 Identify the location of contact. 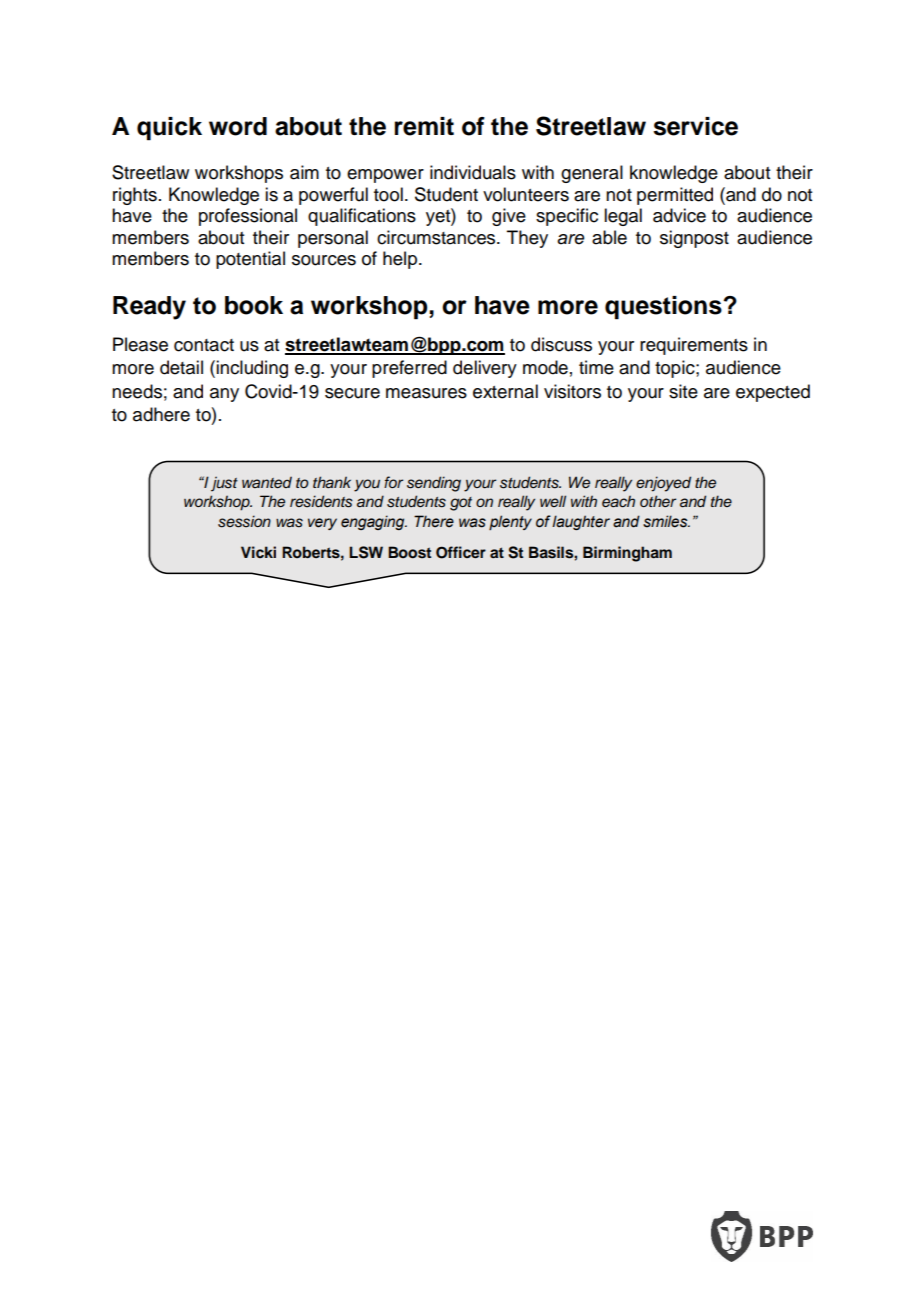
(204, 345).
